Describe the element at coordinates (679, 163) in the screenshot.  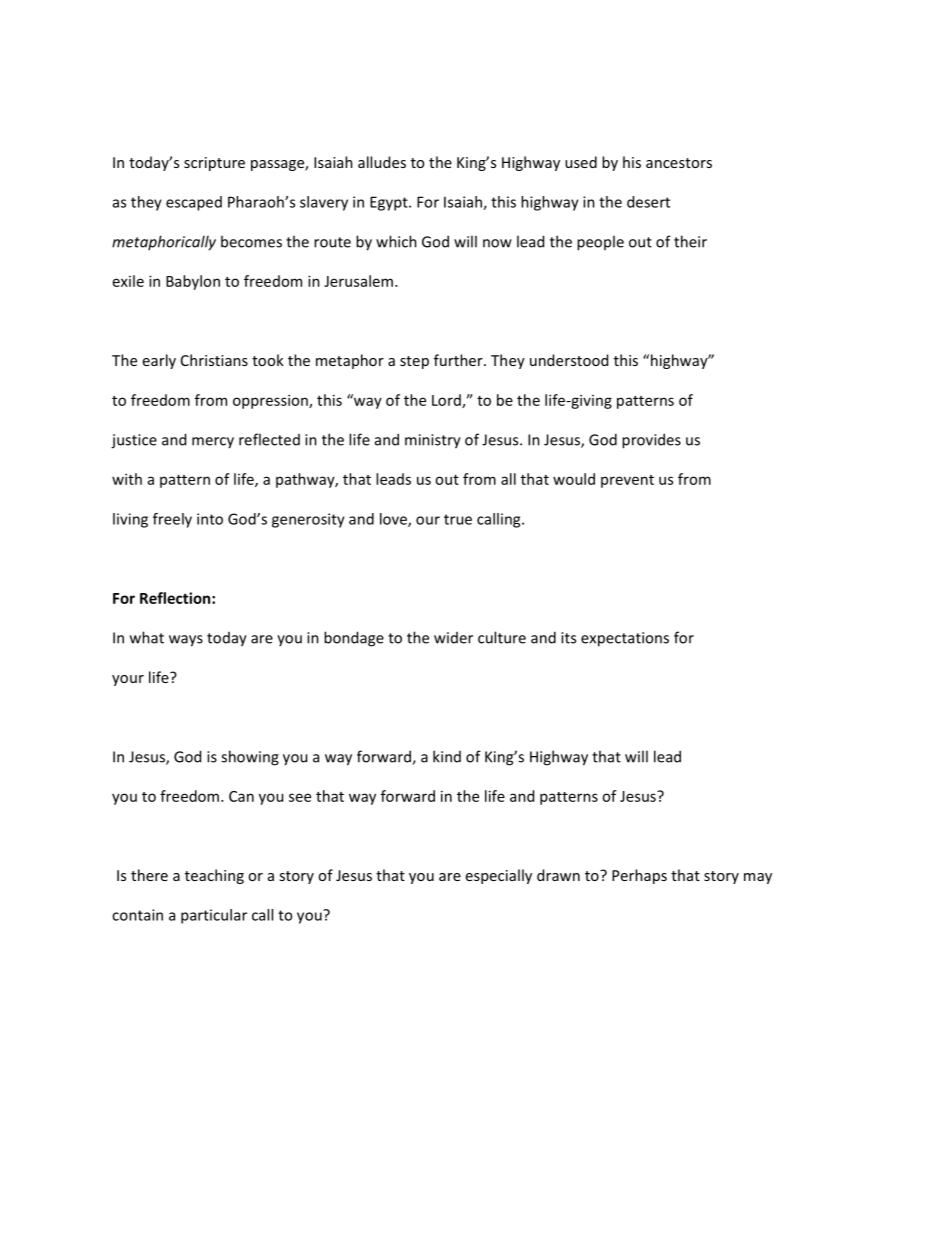
I see `ancestors` at that location.
